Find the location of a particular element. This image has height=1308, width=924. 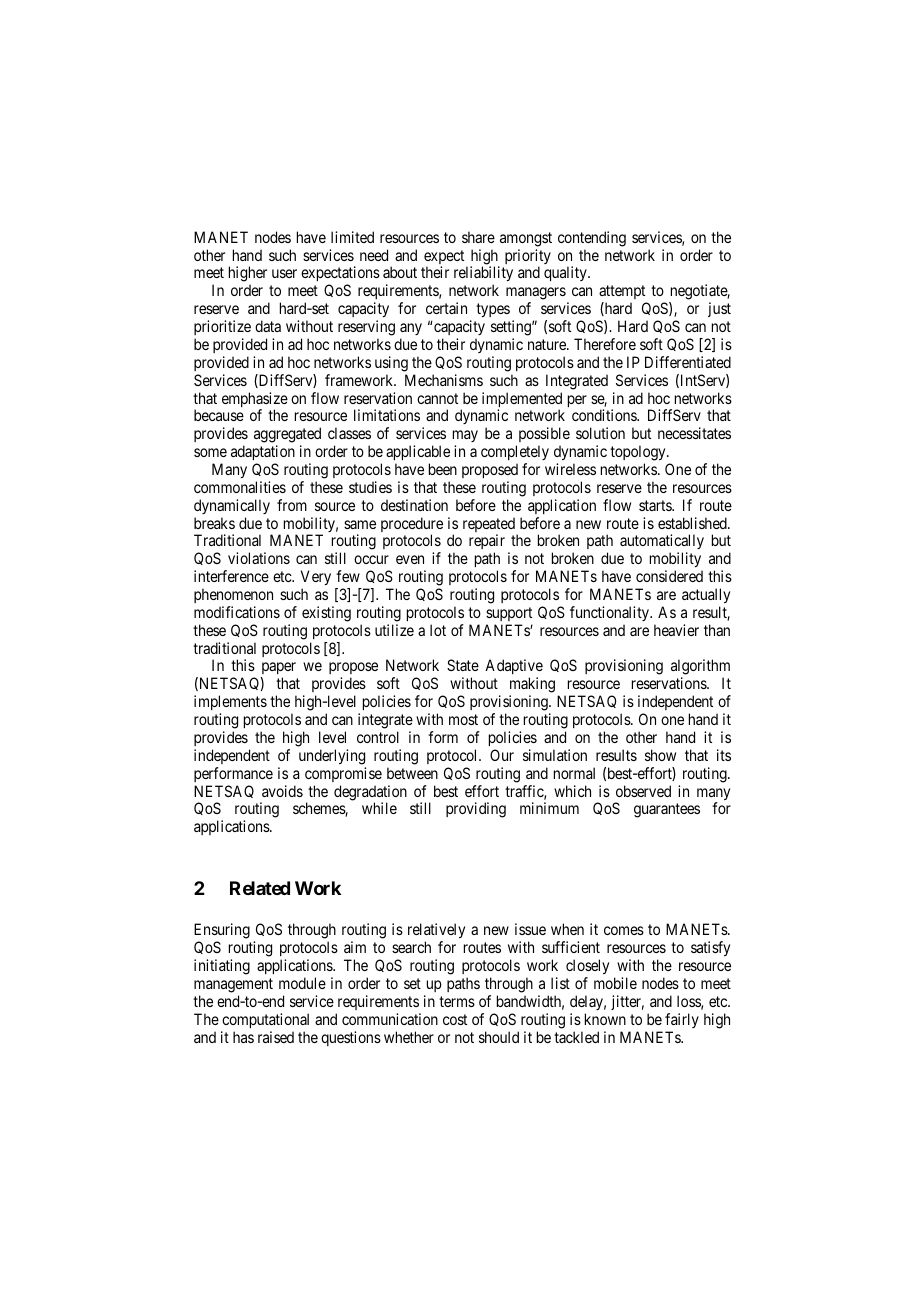

attempt is located at coordinates (623, 294).
